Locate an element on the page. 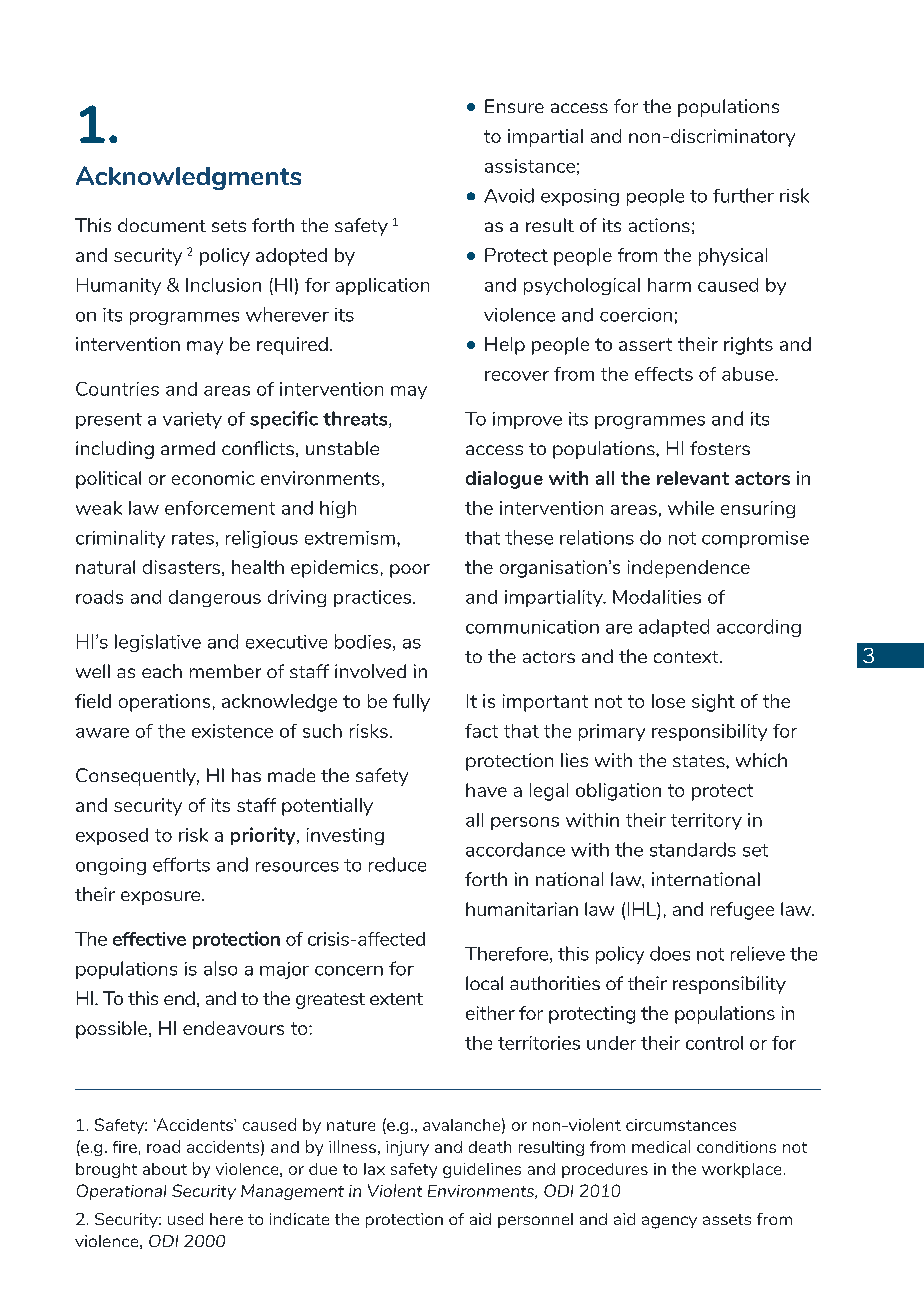 The width and height of the image is (924, 1311). Acknowledgments is located at coordinates (188, 178).
